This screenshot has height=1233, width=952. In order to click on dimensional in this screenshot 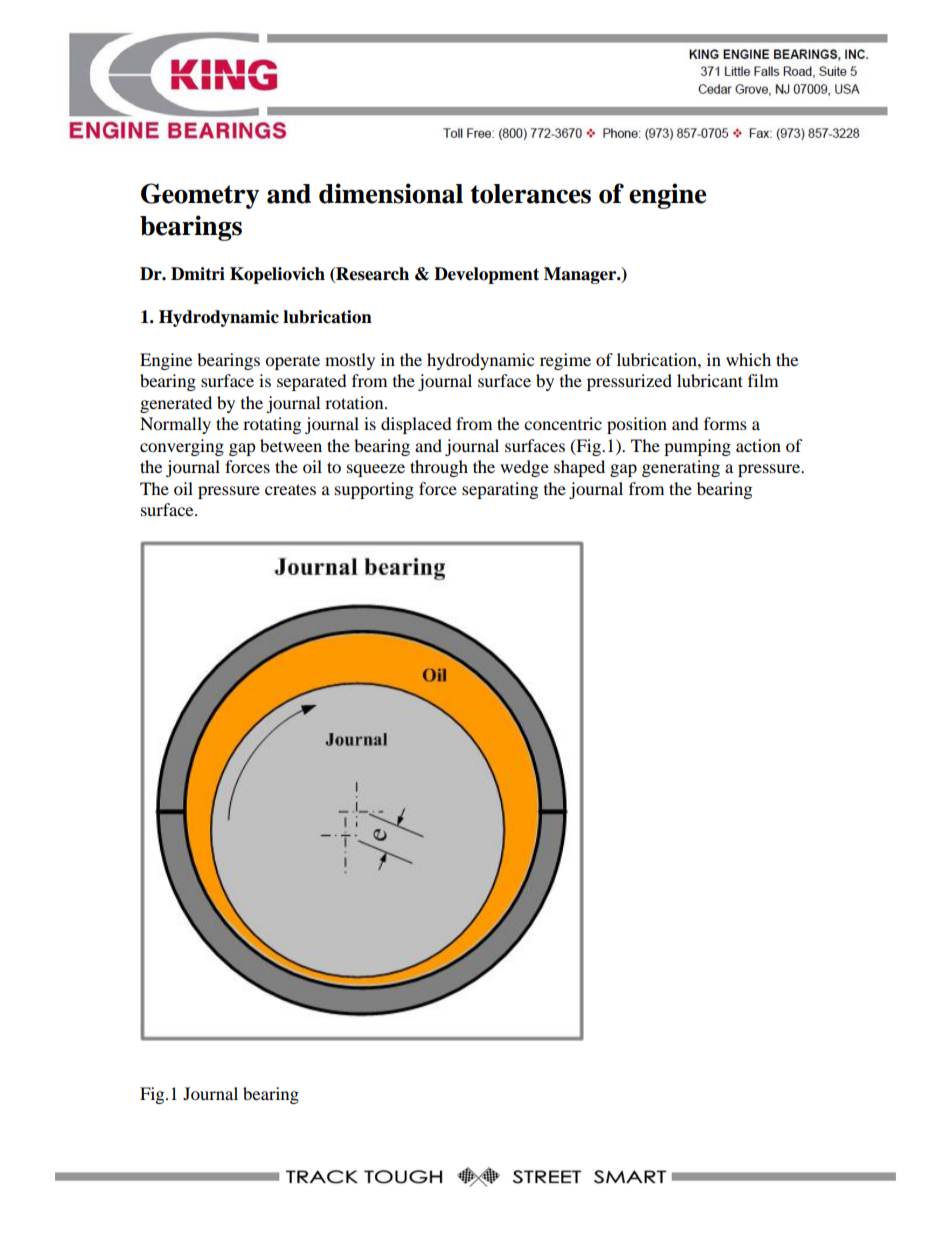, I will do `click(391, 193)`.
